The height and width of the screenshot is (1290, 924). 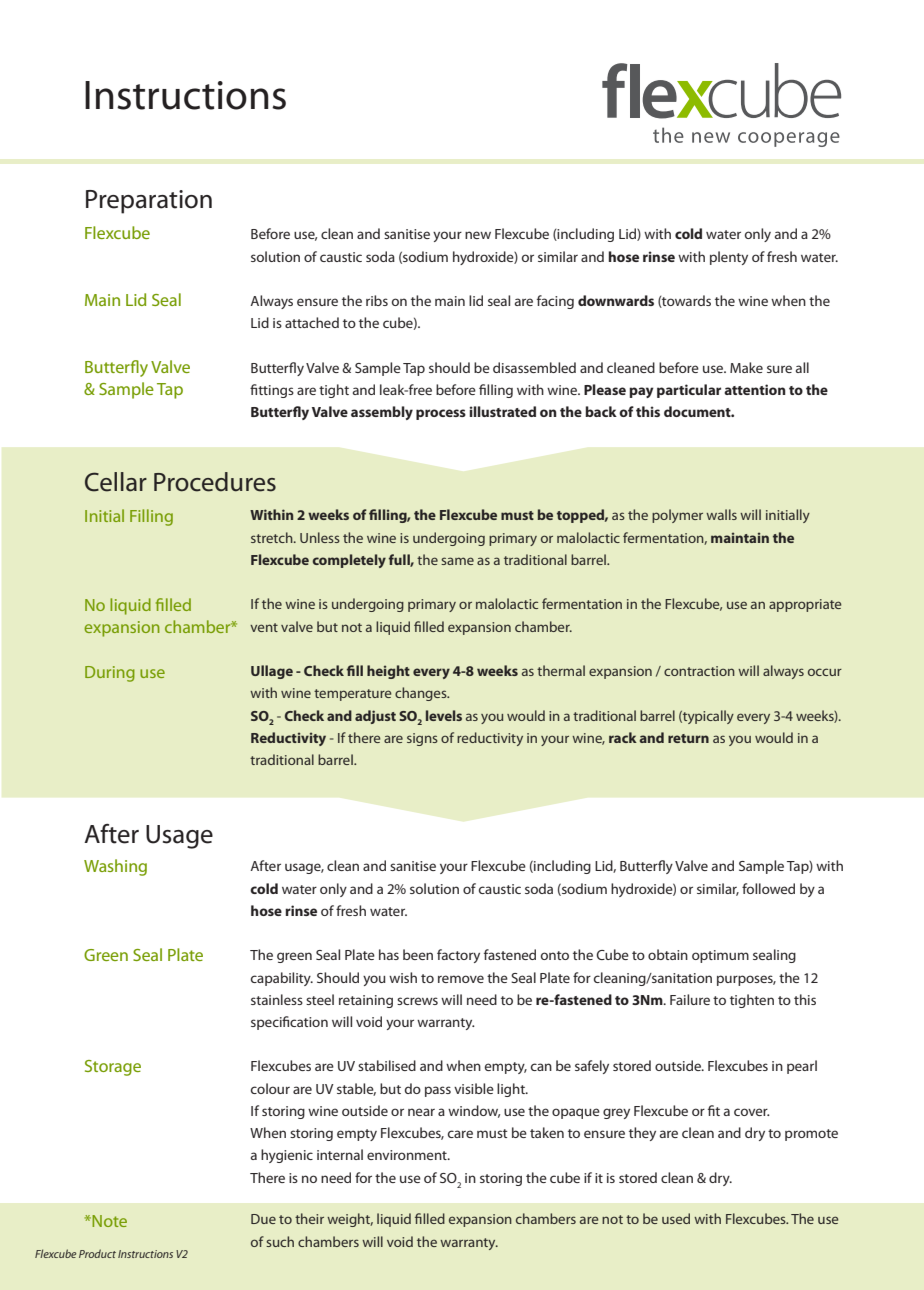 I want to click on return, so click(x=688, y=738).
